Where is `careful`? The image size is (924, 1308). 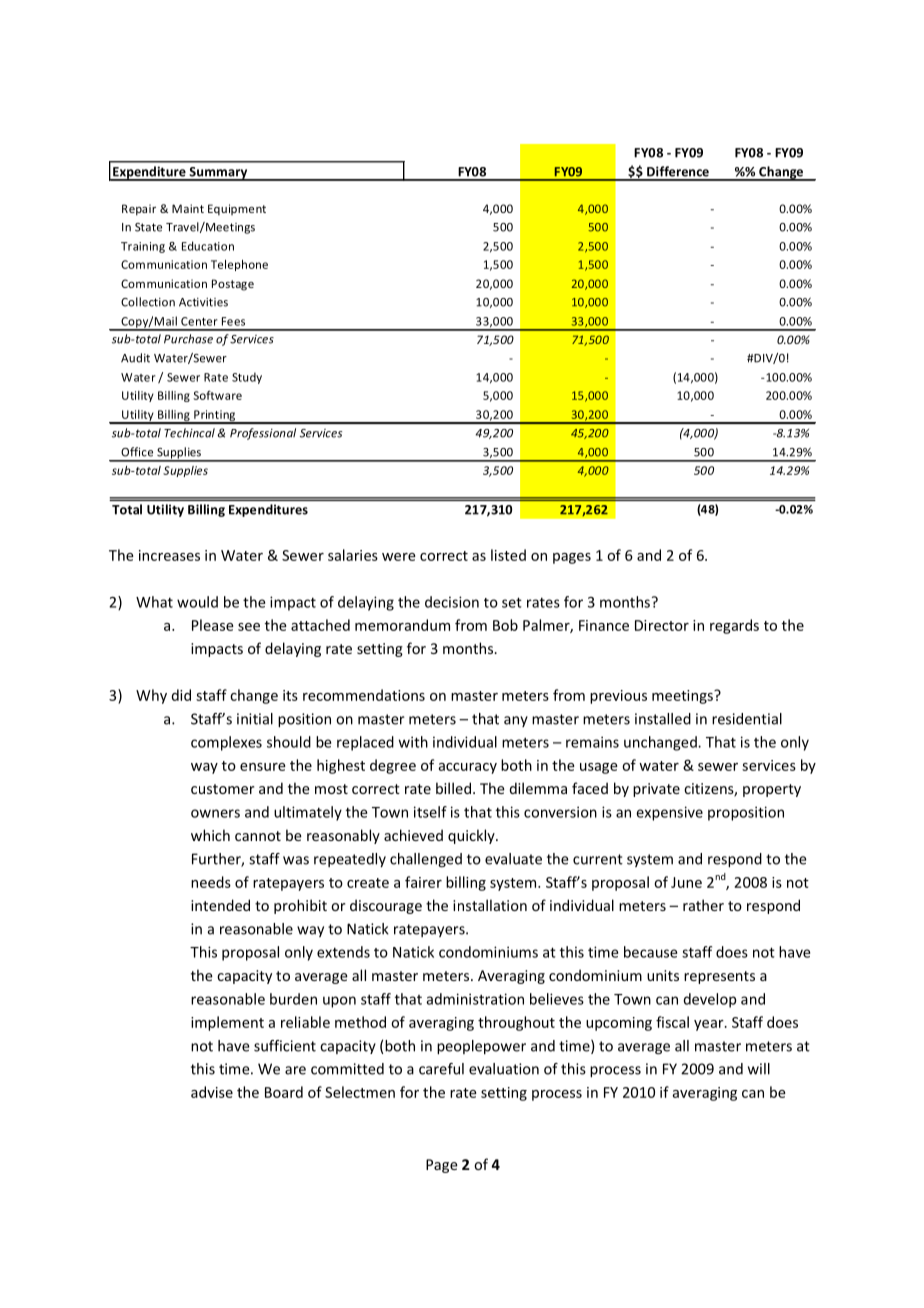 careful is located at coordinates (441, 1069).
